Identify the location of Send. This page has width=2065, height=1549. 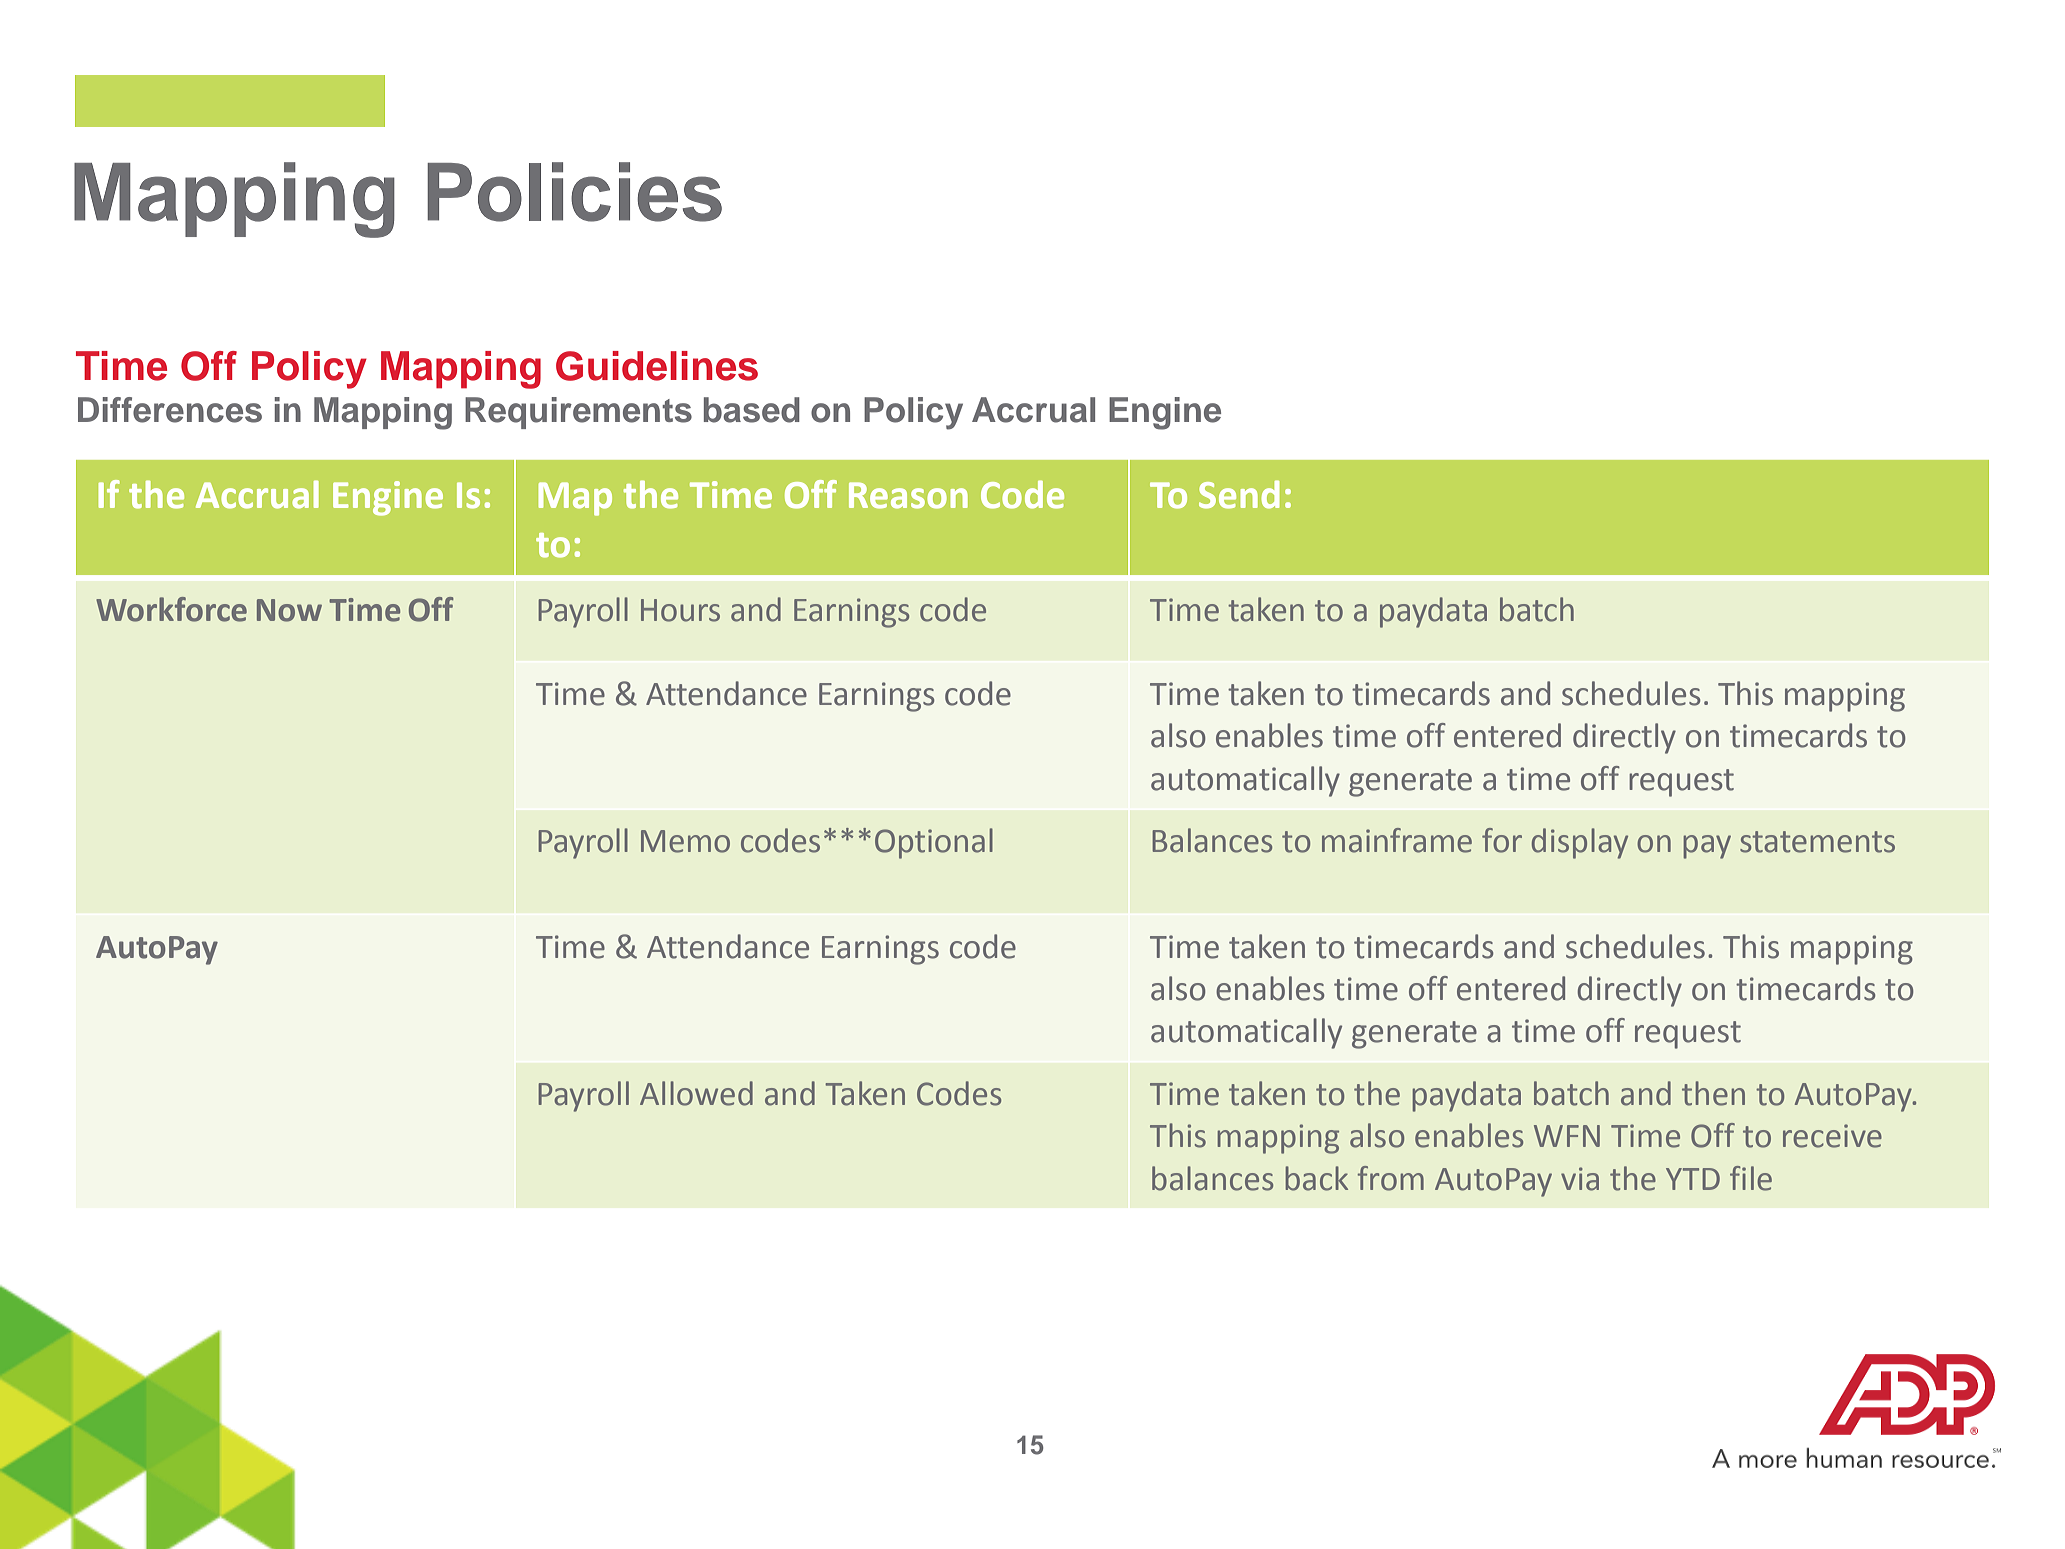
(1239, 494).
